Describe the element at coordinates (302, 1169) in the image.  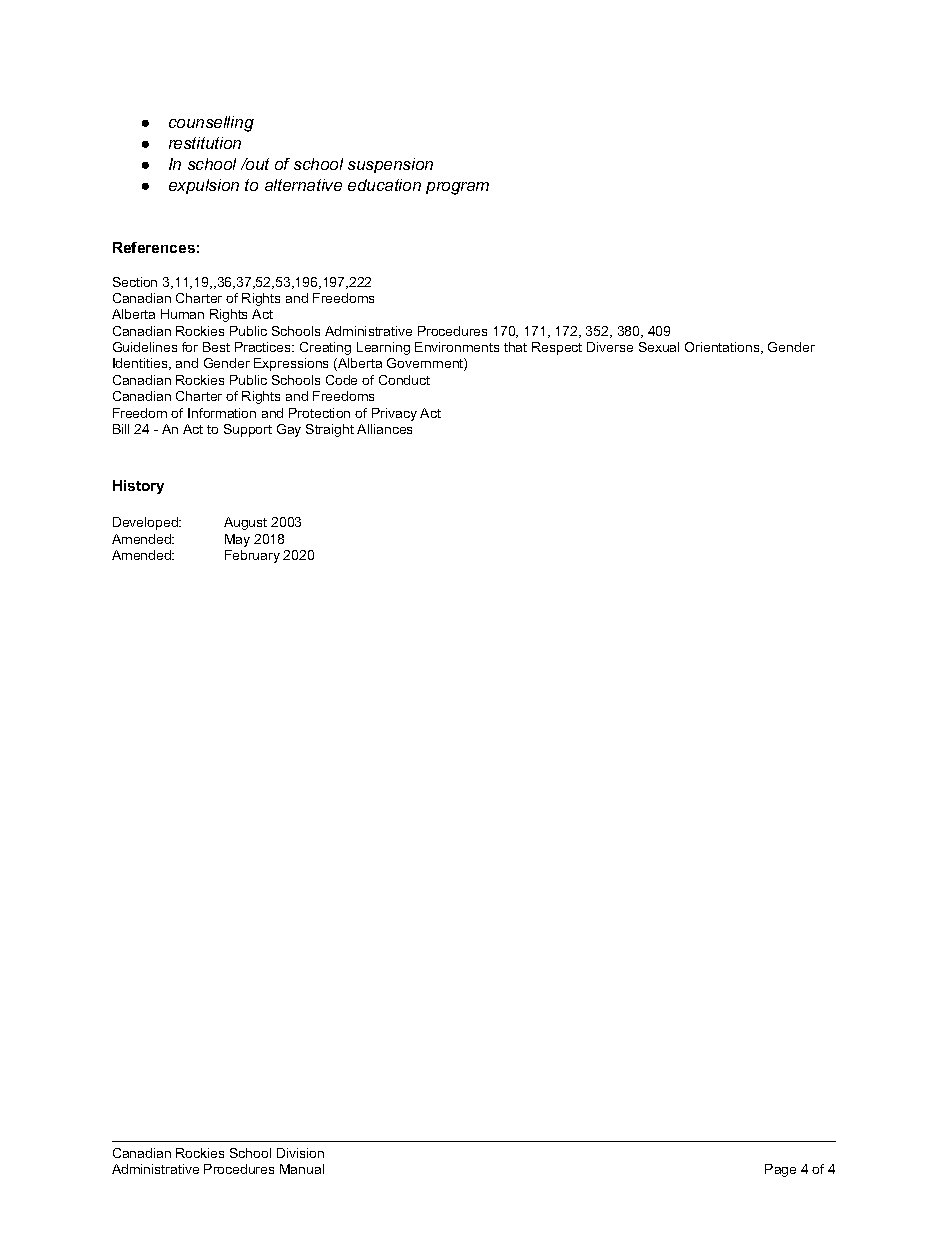
I see `Manual` at that location.
